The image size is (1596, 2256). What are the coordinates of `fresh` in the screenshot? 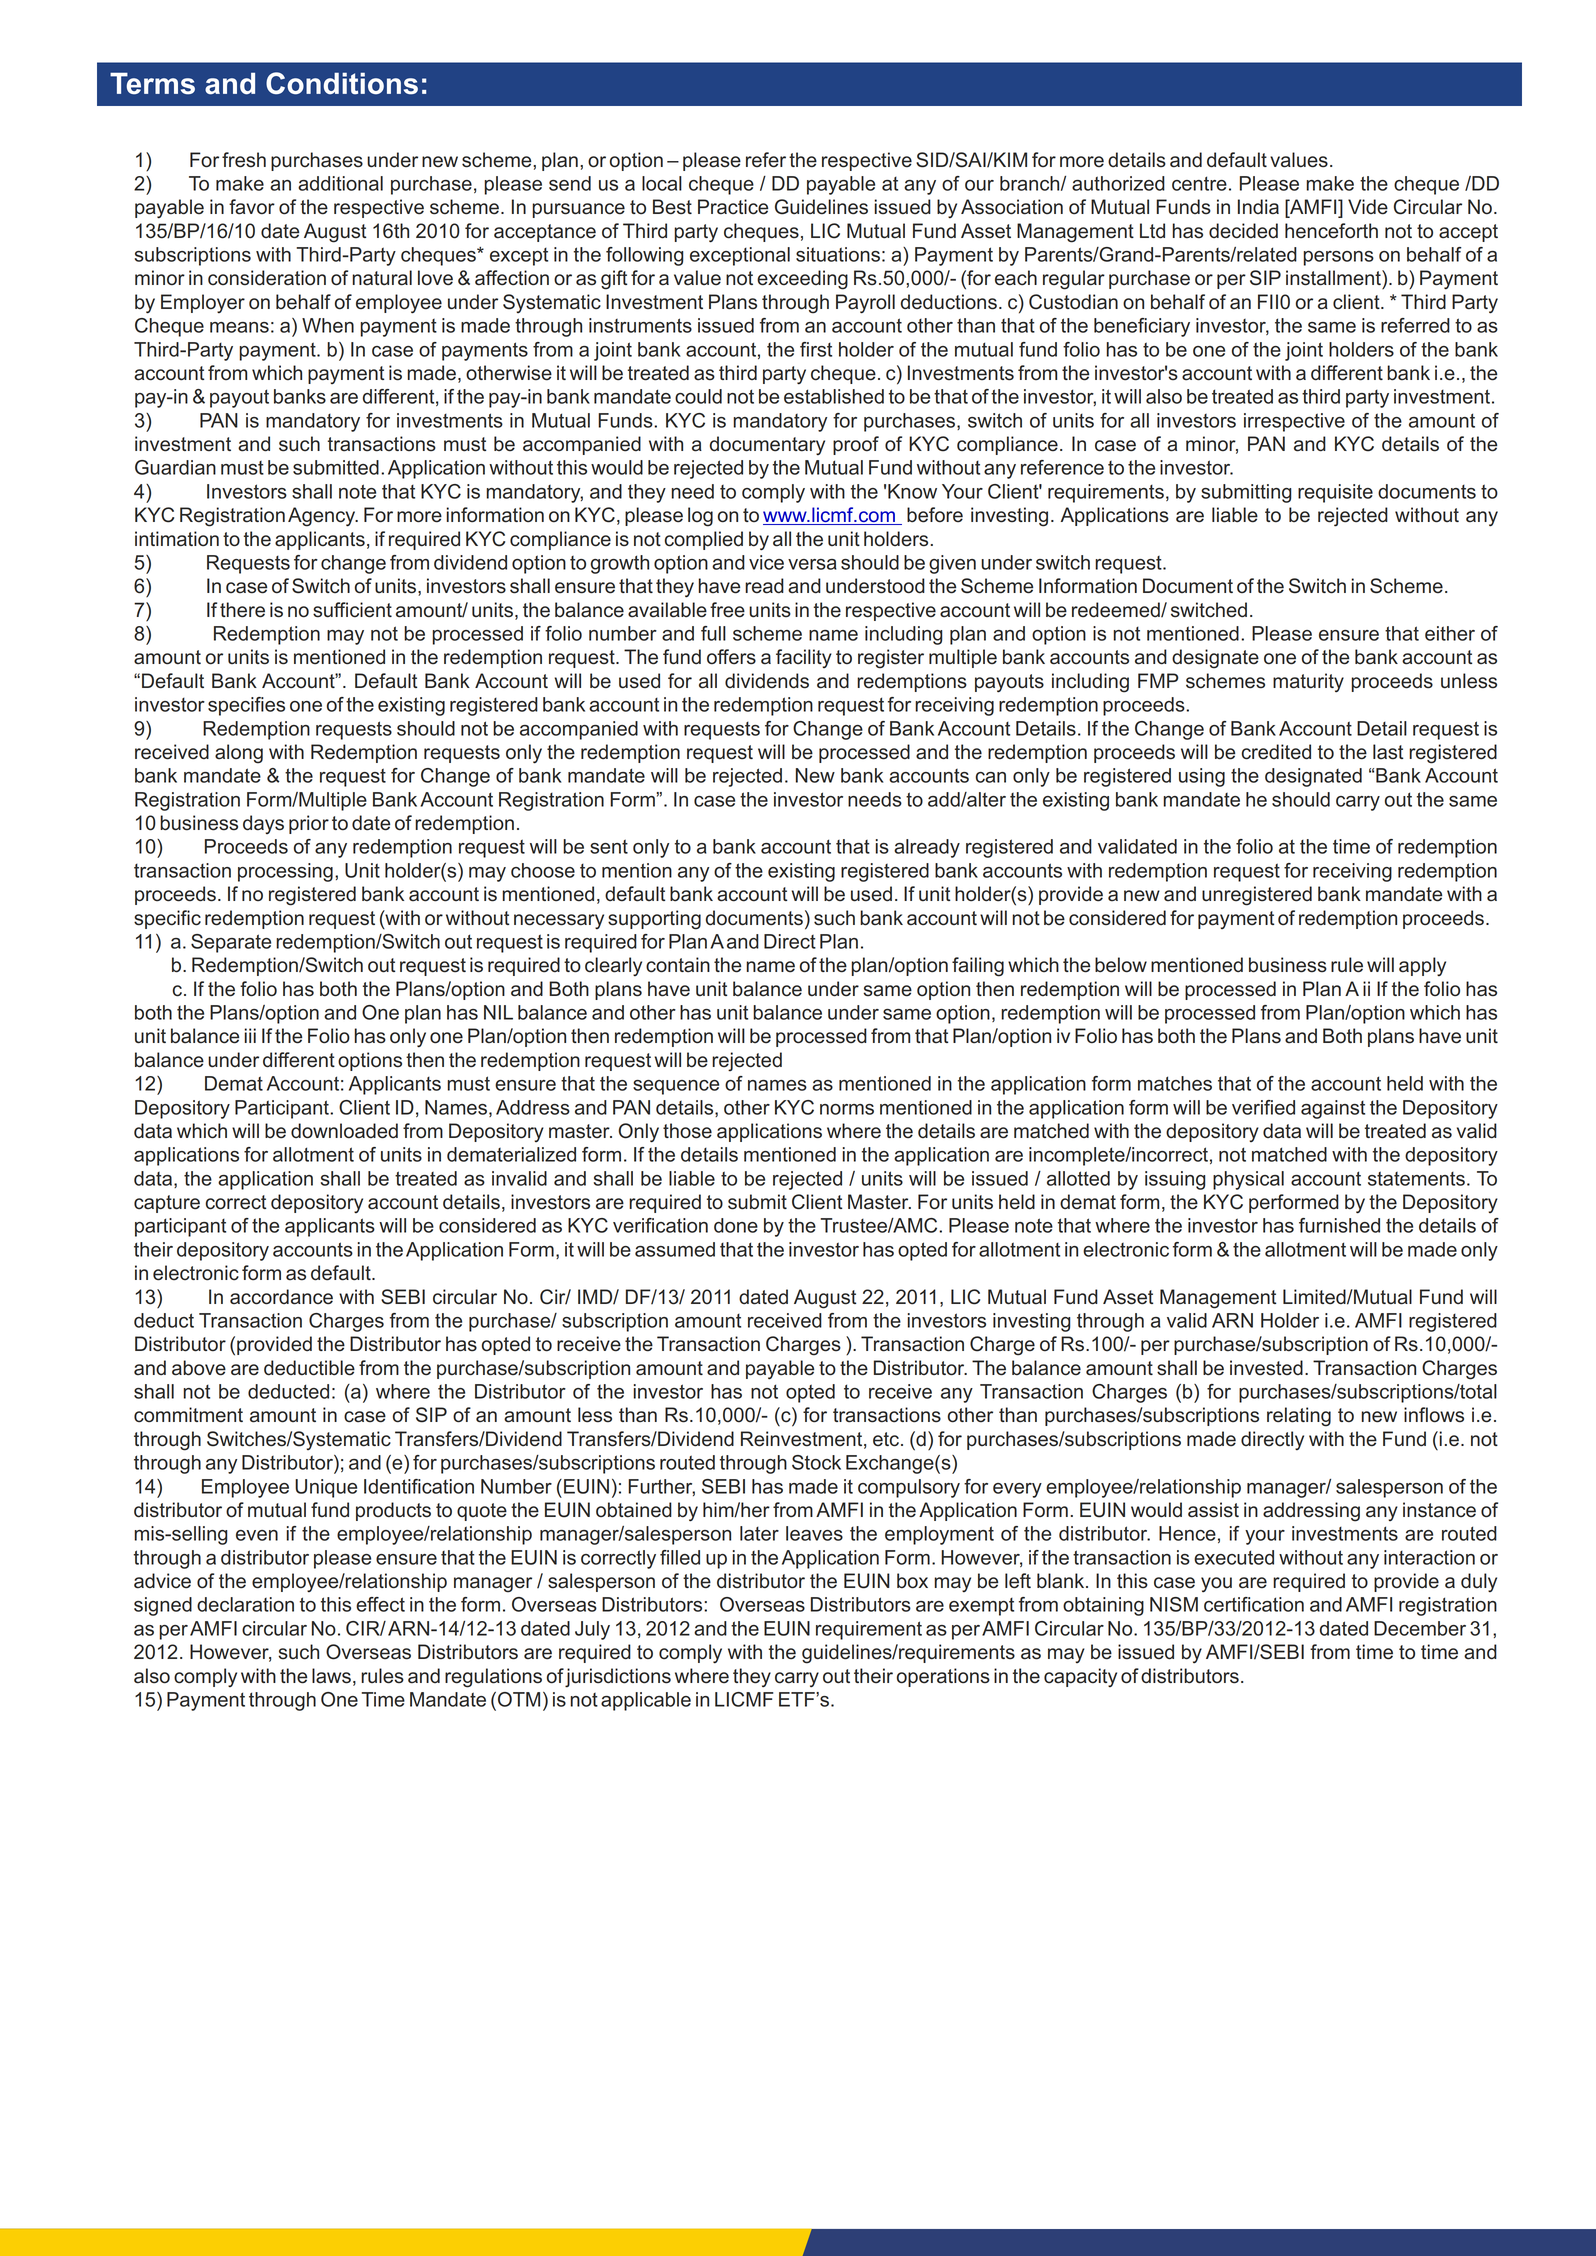 It's located at (244, 160).
